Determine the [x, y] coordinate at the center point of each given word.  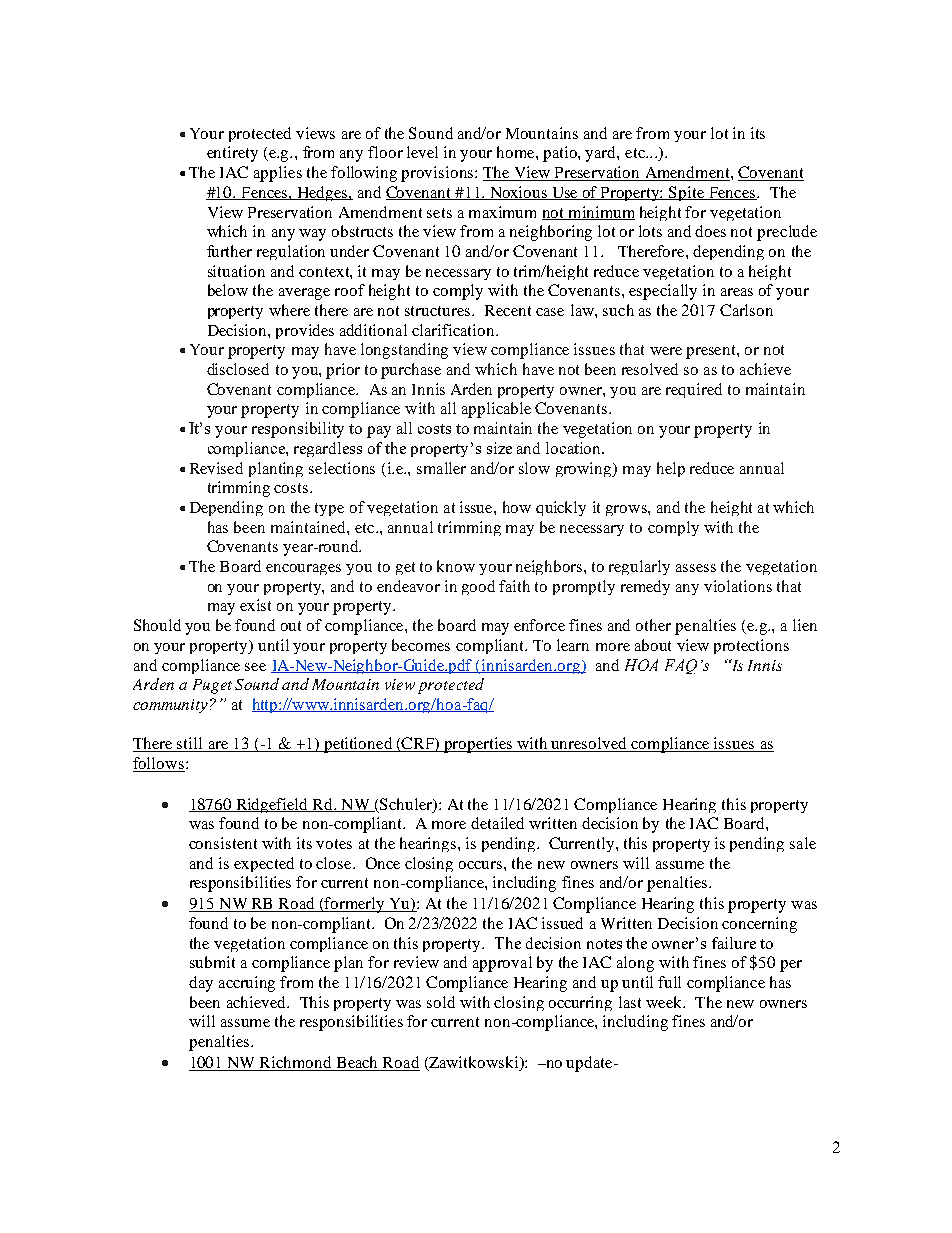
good [478, 587]
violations [738, 586]
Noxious [519, 193]
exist [255, 605]
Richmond [296, 1063]
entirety [232, 154]
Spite [687, 193]
